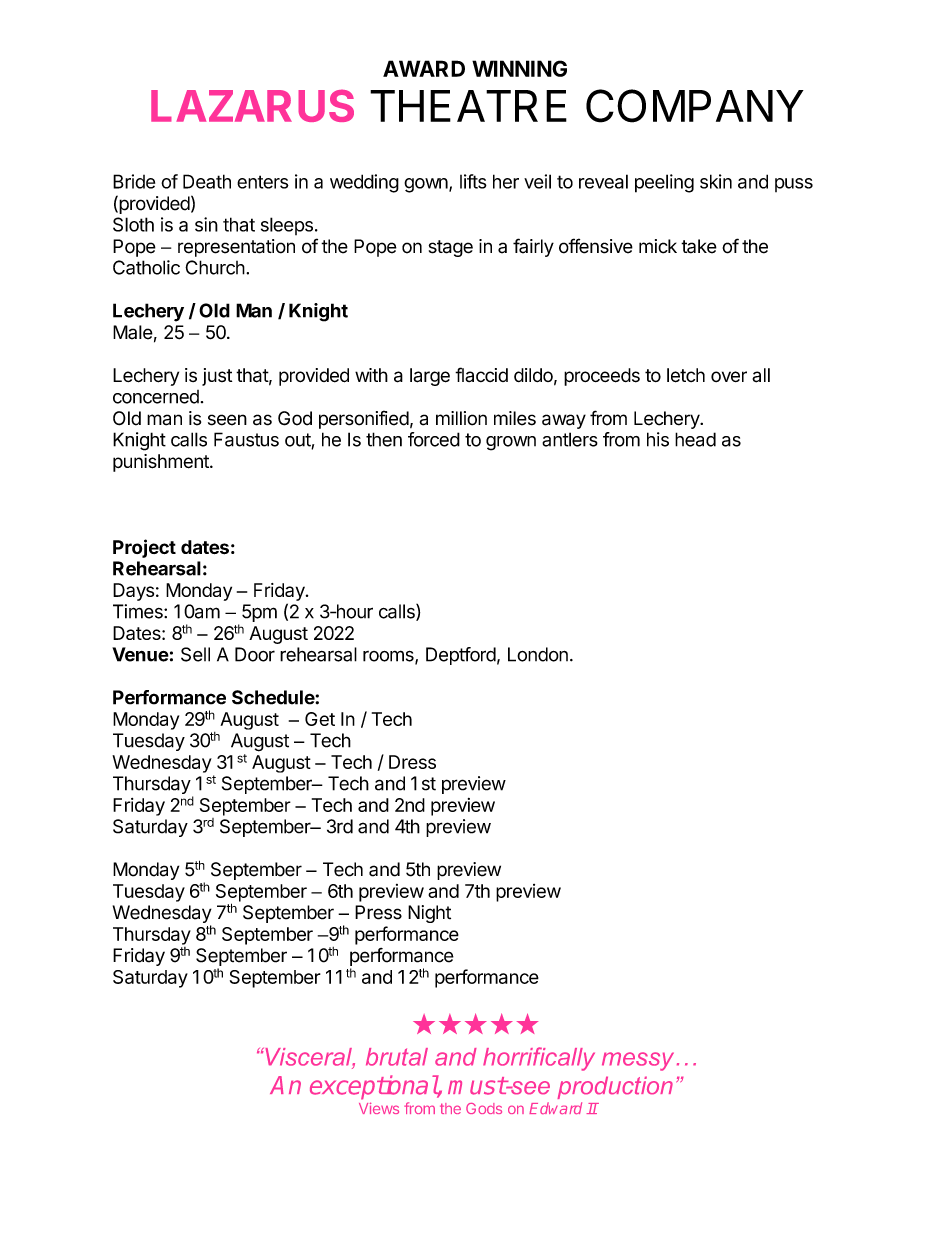 This page has height=1233, width=952. What do you see at coordinates (638, 1061) in the page?
I see `messy` at bounding box center [638, 1061].
